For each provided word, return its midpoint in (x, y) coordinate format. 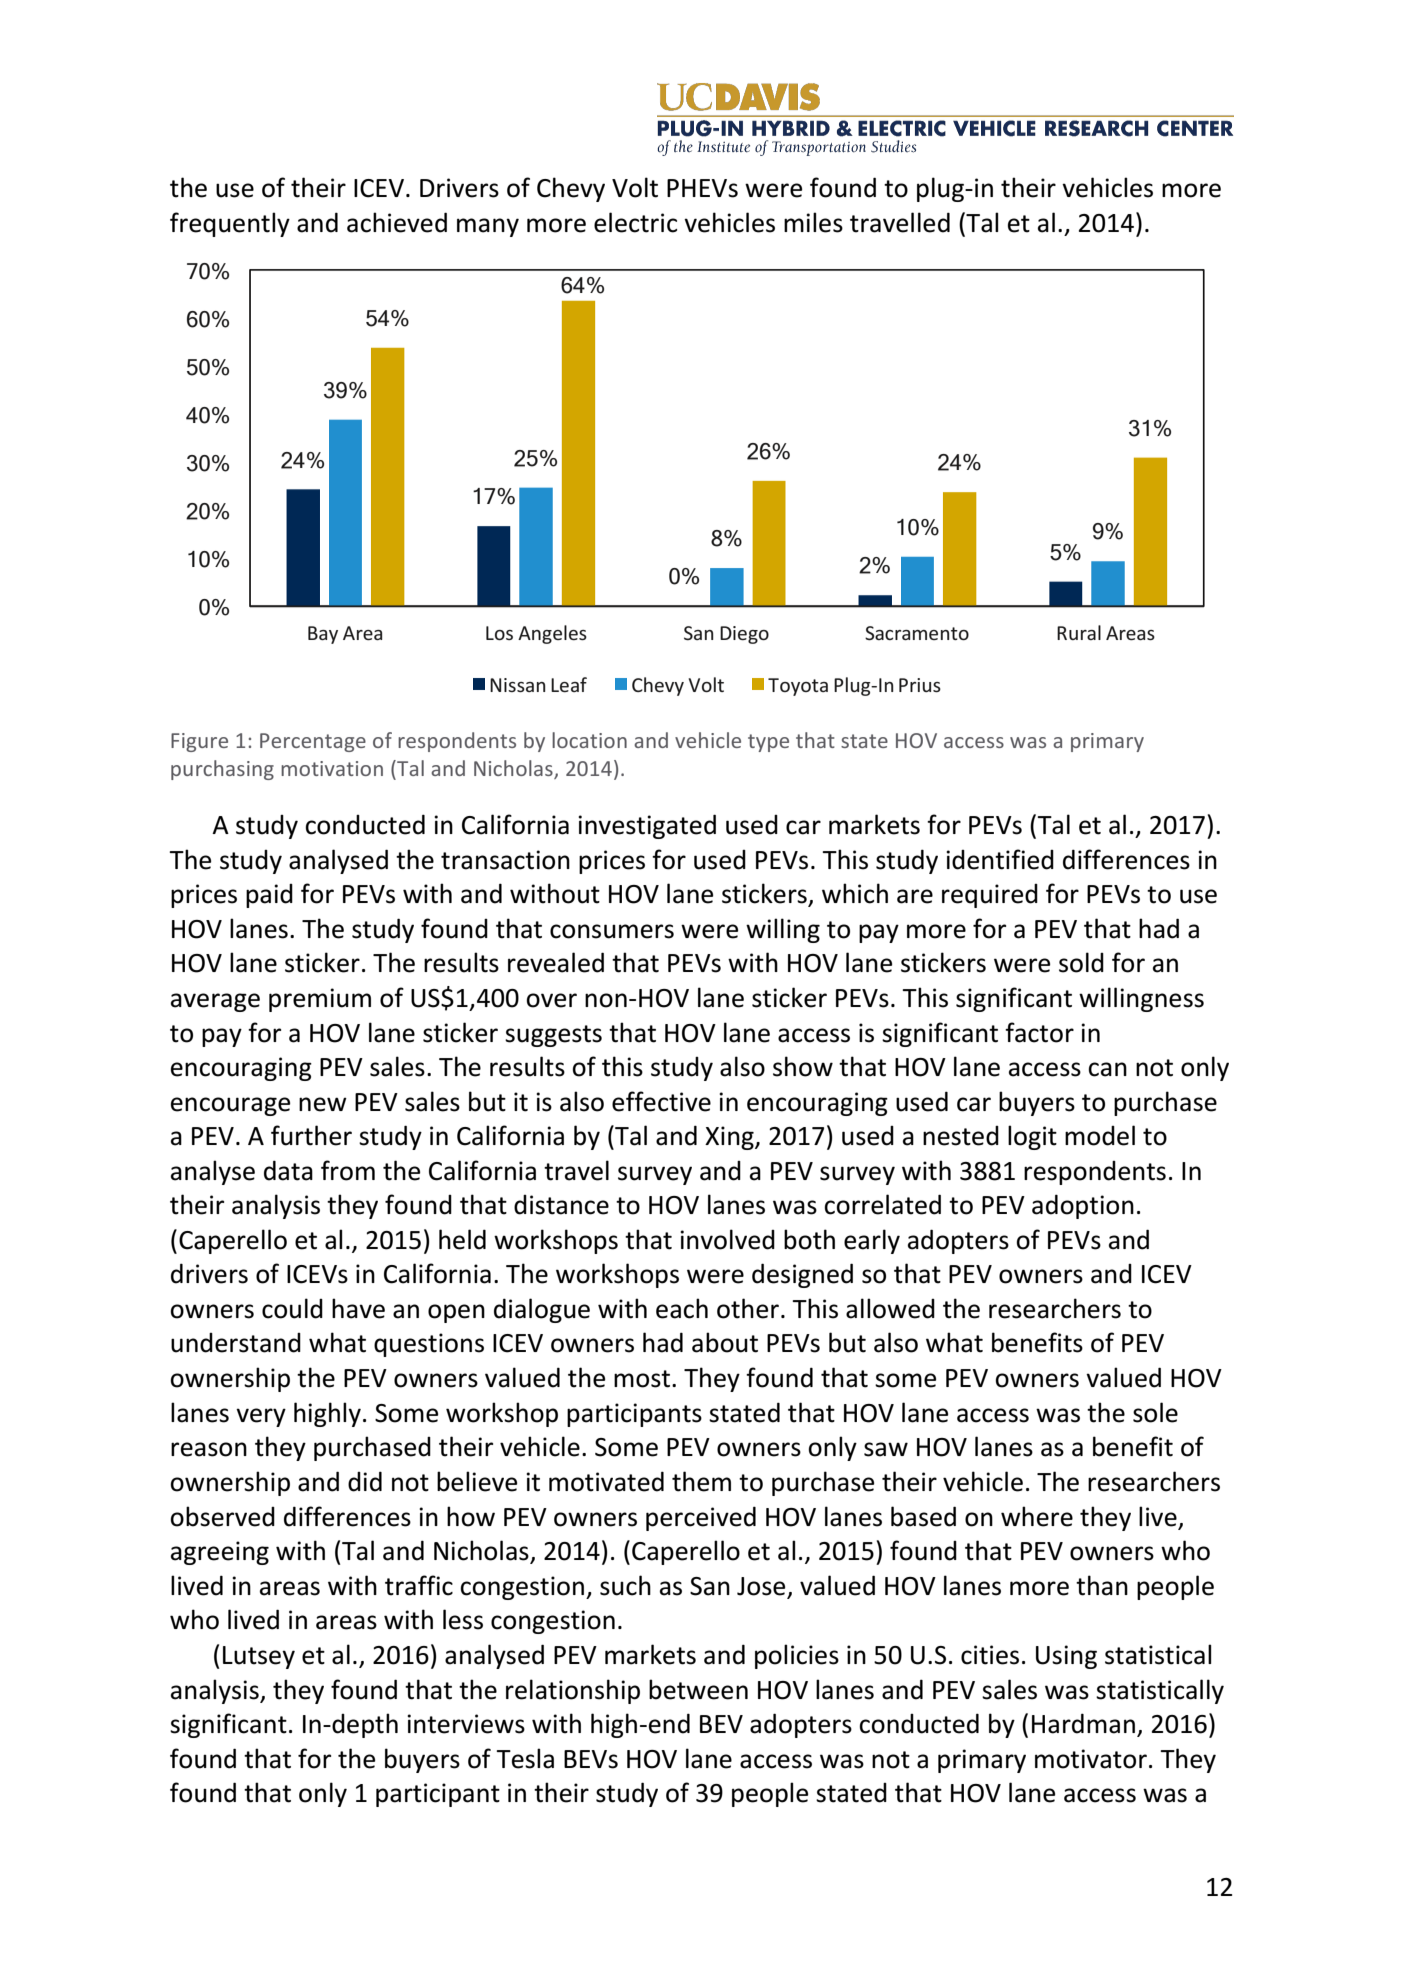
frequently (230, 224)
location (589, 740)
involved (727, 1239)
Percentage (313, 742)
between (698, 1689)
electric (635, 222)
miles (813, 222)
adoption (1083, 1206)
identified (1000, 859)
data (288, 1170)
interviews (466, 1724)
